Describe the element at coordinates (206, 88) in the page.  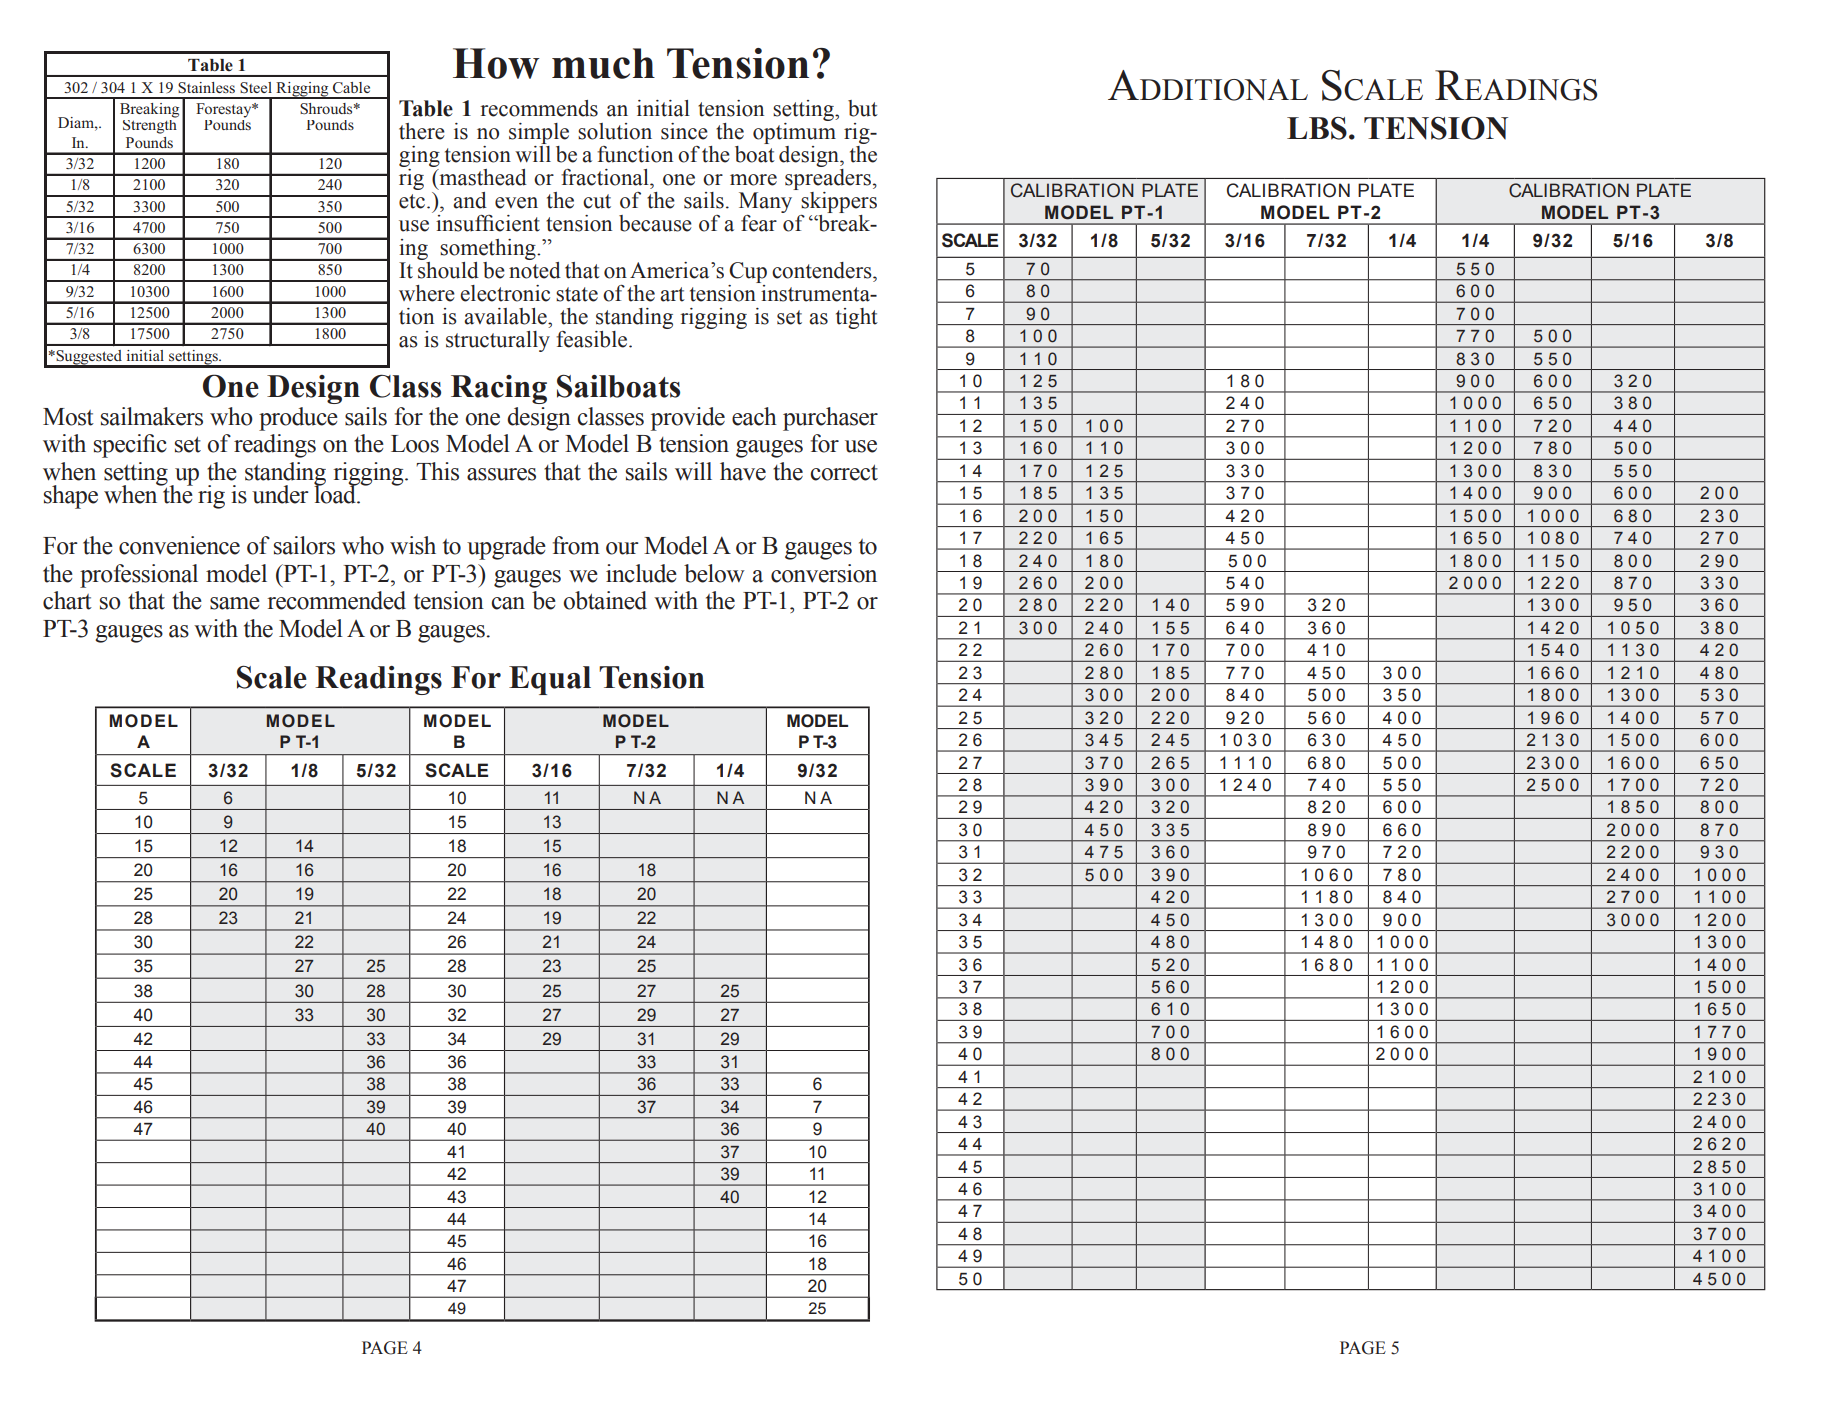
I see `Stainless` at that location.
